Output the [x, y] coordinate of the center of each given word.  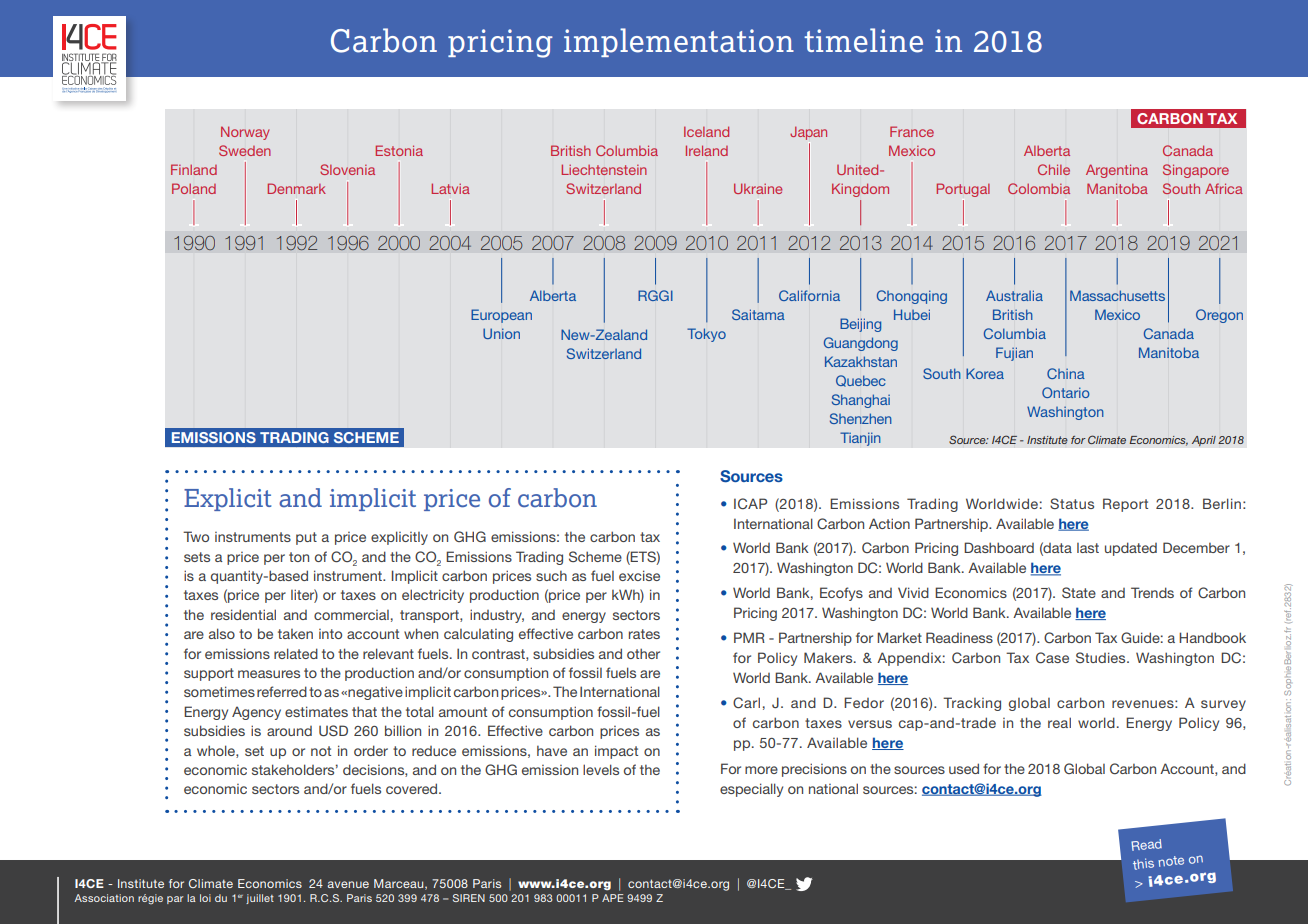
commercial [351, 615]
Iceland [706, 131]
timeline [863, 40]
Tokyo [706, 335]
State [1079, 592]
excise [639, 575]
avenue [348, 884]
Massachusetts [1117, 295]
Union [501, 333]
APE [613, 898]
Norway [245, 133]
